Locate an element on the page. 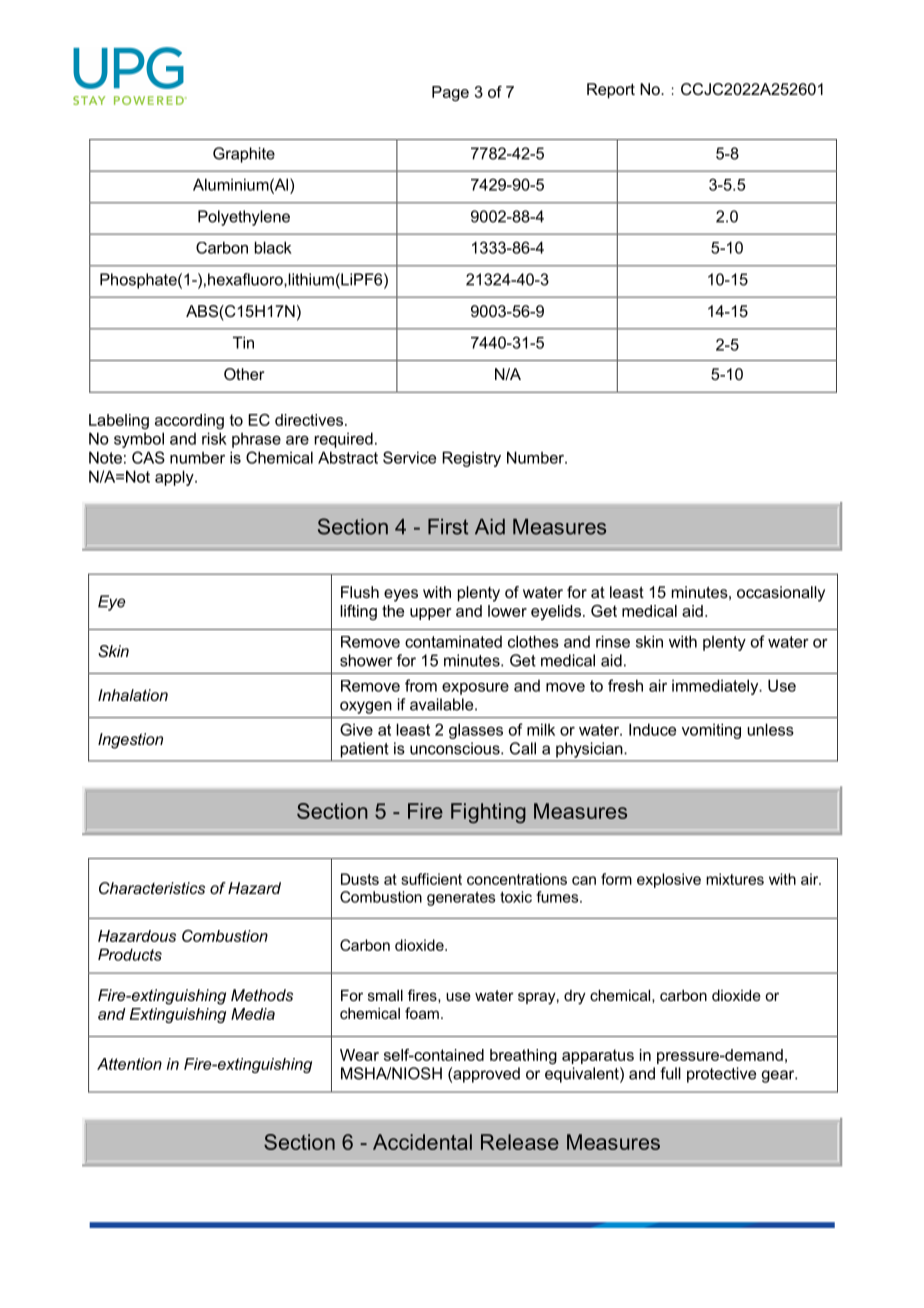  Report is located at coordinates (611, 91).
